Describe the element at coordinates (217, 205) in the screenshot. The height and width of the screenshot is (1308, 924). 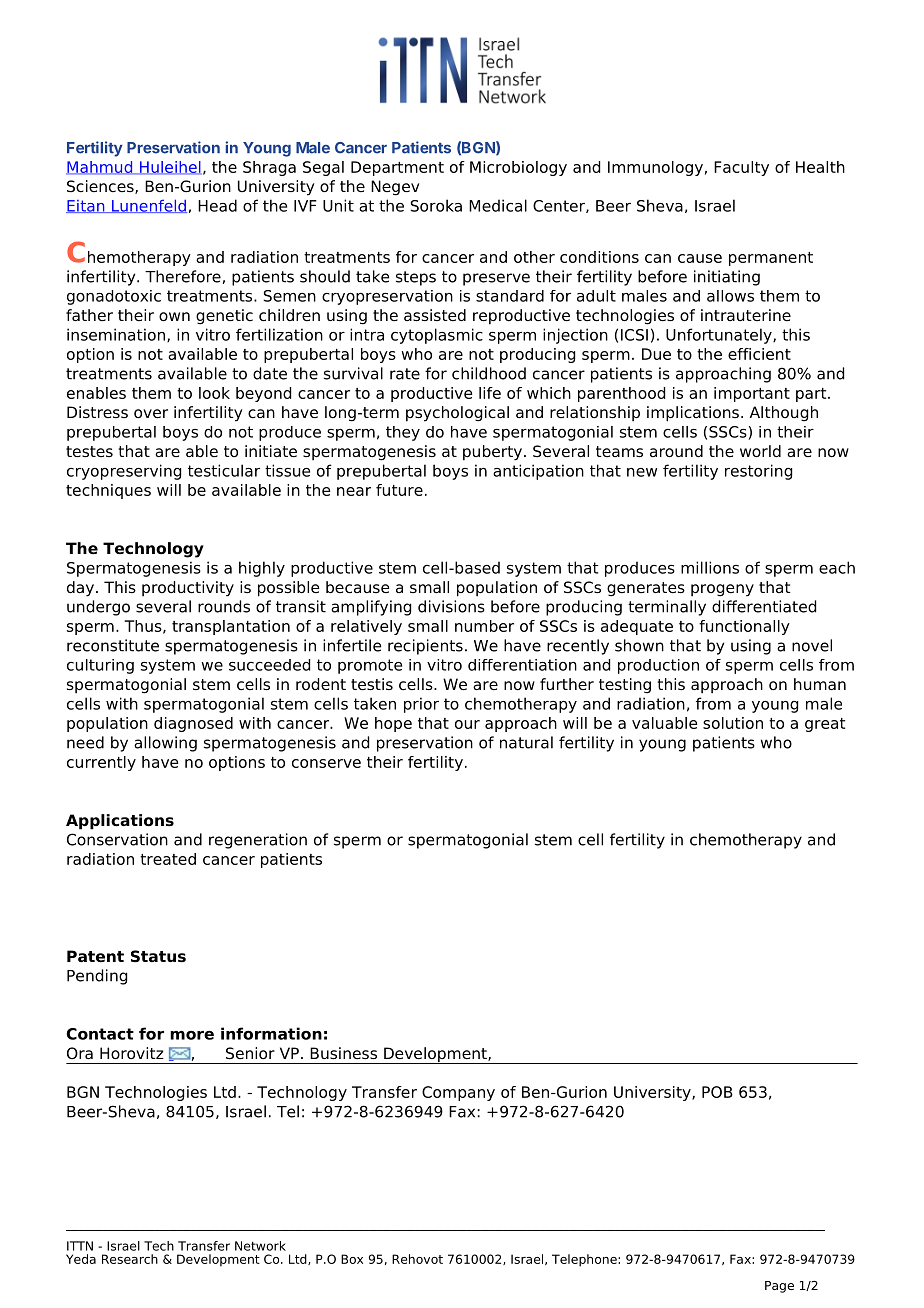
I see `Head` at that location.
